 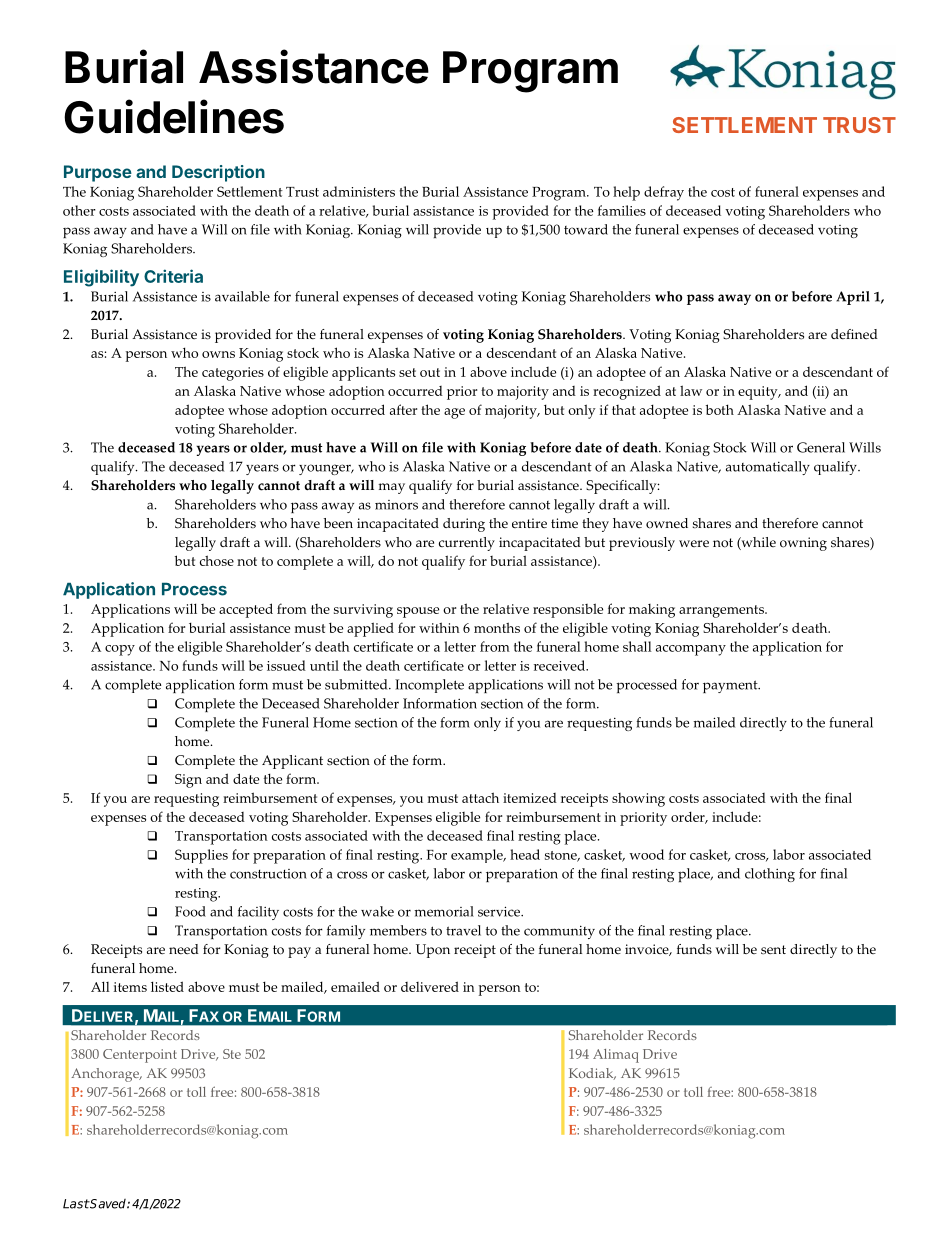 I want to click on automatically, so click(x=768, y=468).
